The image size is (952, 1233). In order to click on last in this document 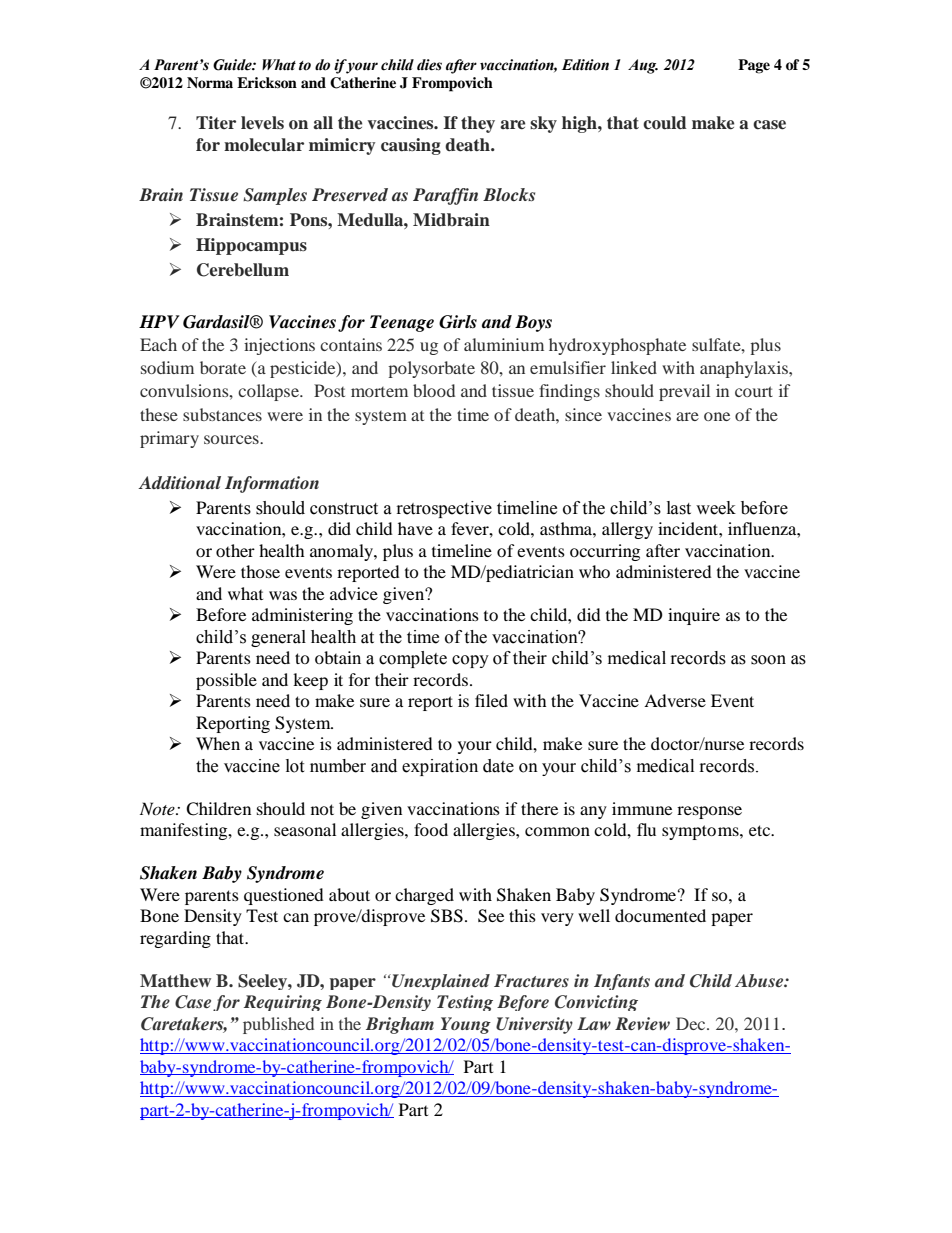, I will do `click(679, 508)`.
